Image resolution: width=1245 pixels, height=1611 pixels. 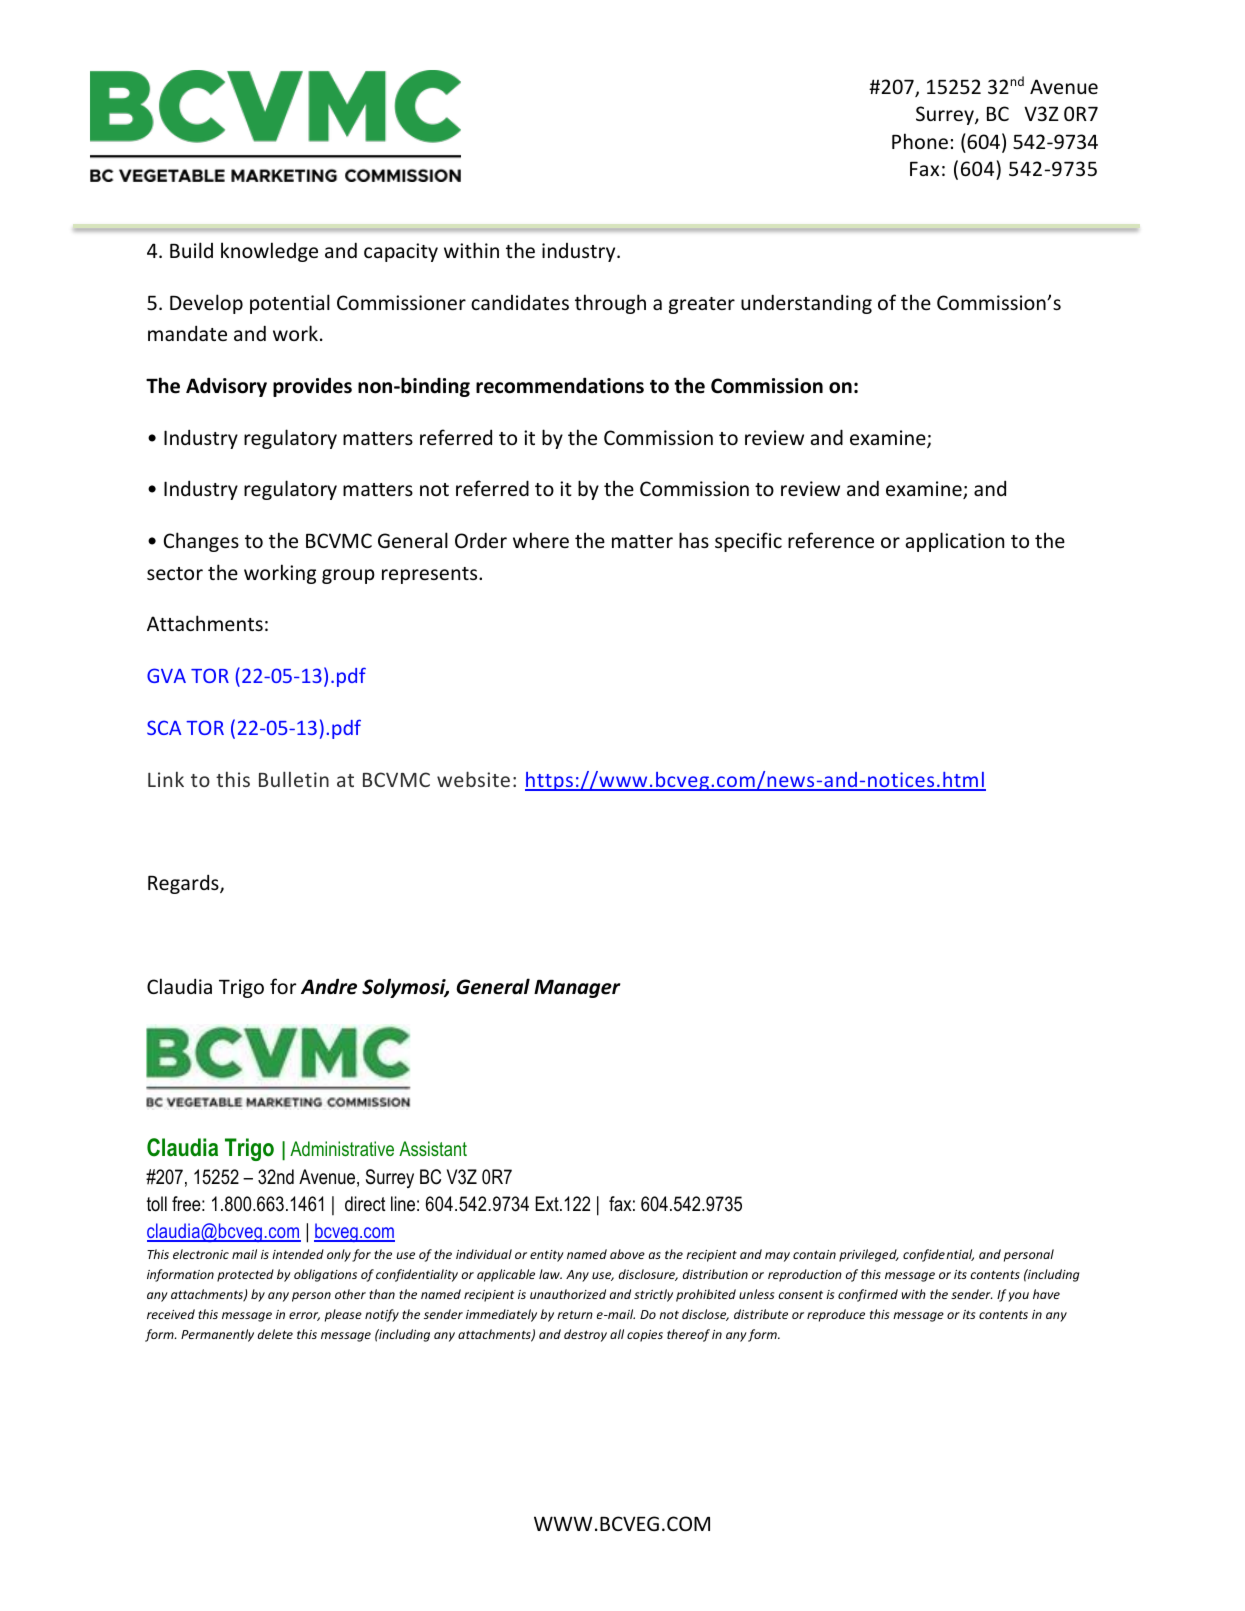 I want to click on recommendations, so click(x=560, y=385).
